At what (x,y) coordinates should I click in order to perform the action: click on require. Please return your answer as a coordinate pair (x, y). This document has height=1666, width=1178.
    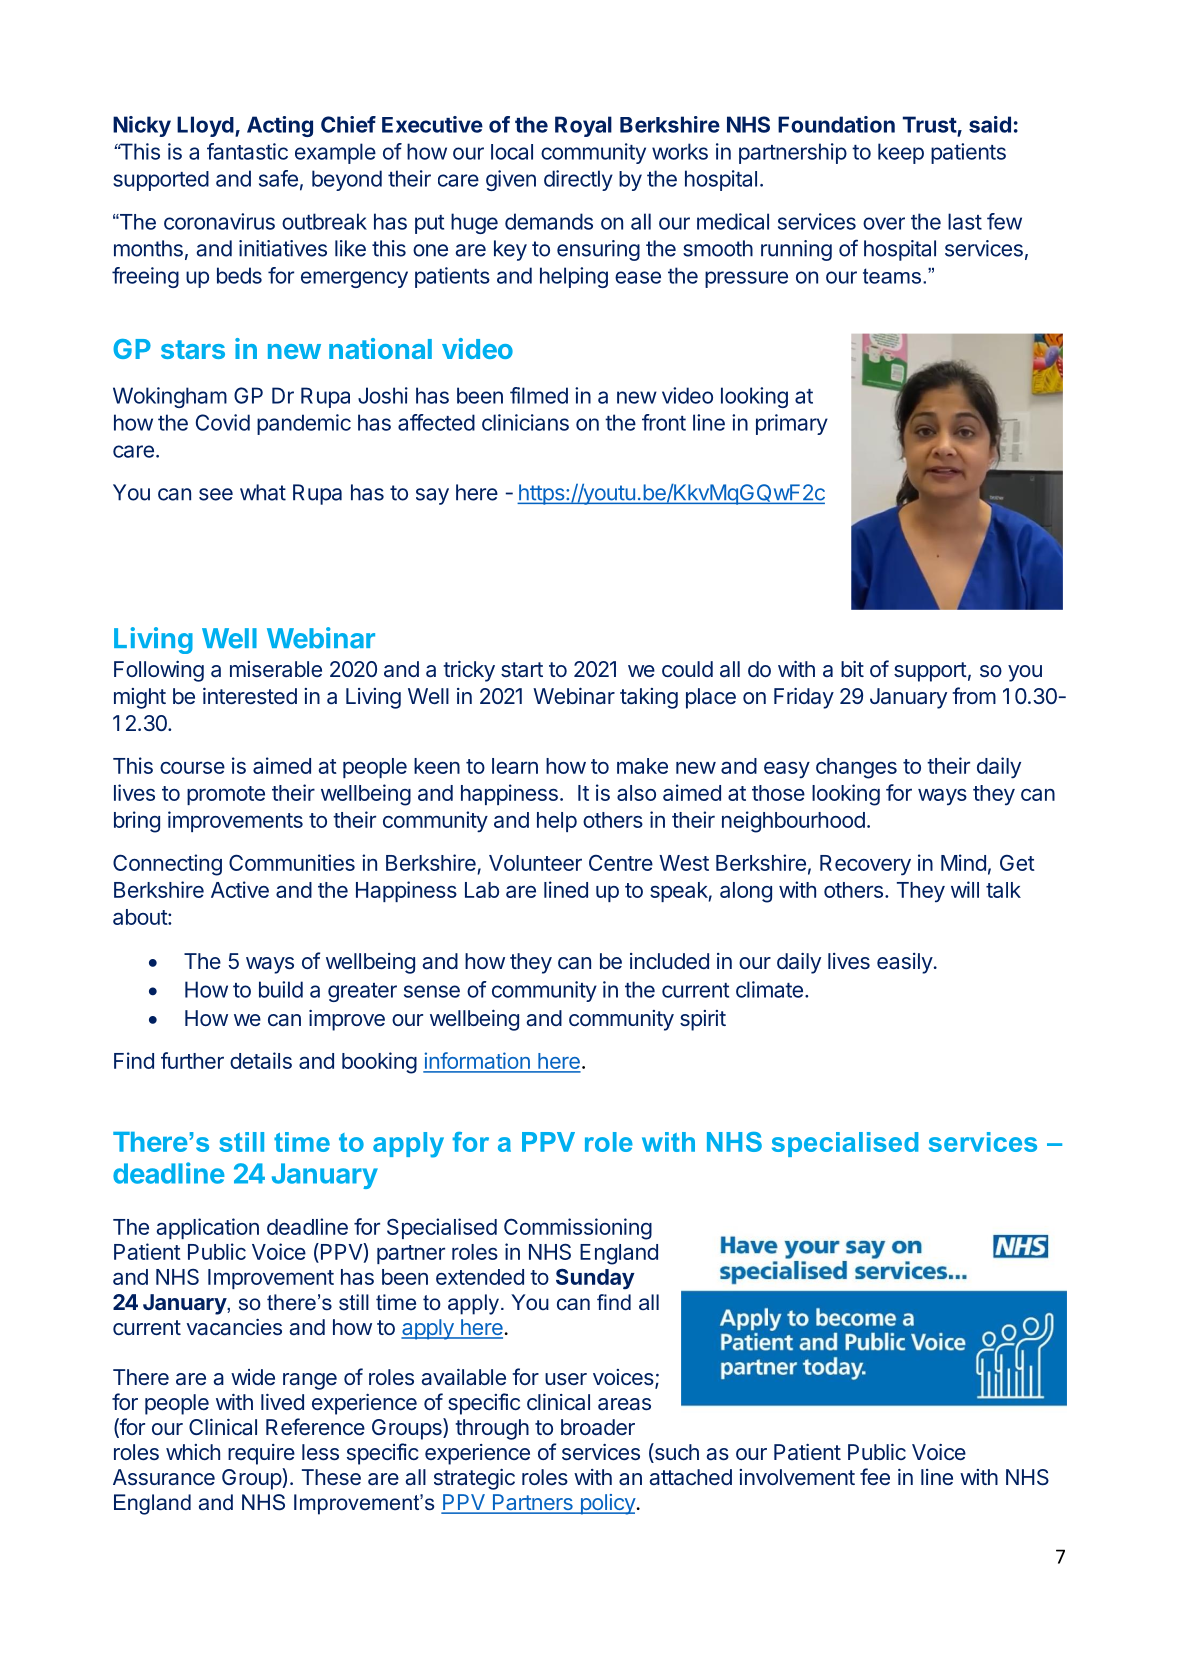
    Looking at the image, I should click on (261, 1454).
